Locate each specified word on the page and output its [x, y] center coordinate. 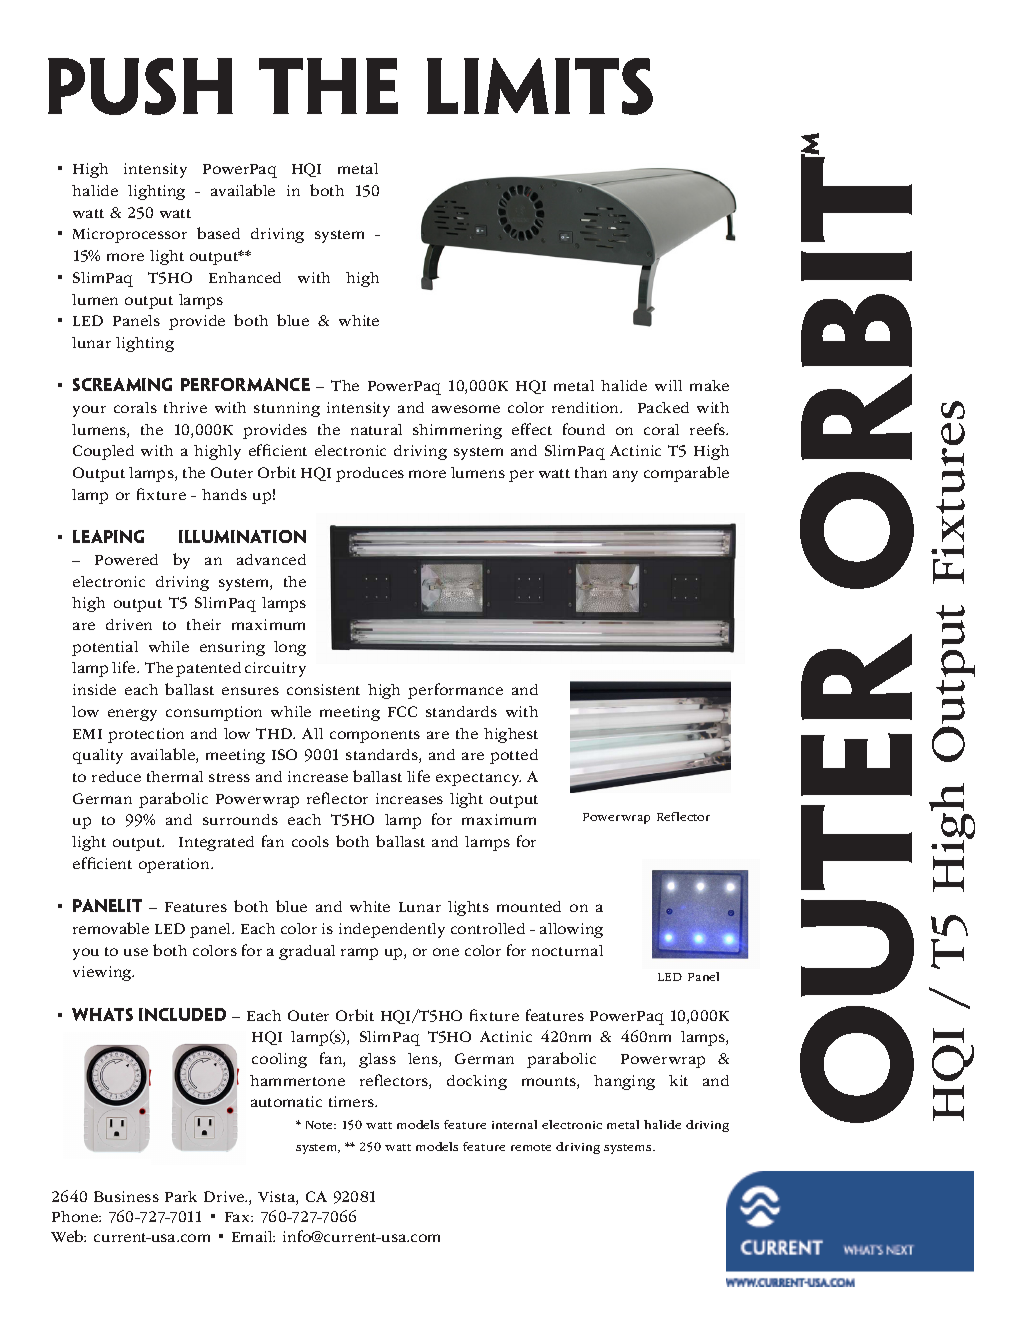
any [625, 476]
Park [181, 1196]
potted [514, 756]
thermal [175, 776]
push [140, 86]
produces [370, 474]
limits [540, 86]
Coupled [103, 452]
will [668, 385]
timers [353, 1101]
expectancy [478, 779]
